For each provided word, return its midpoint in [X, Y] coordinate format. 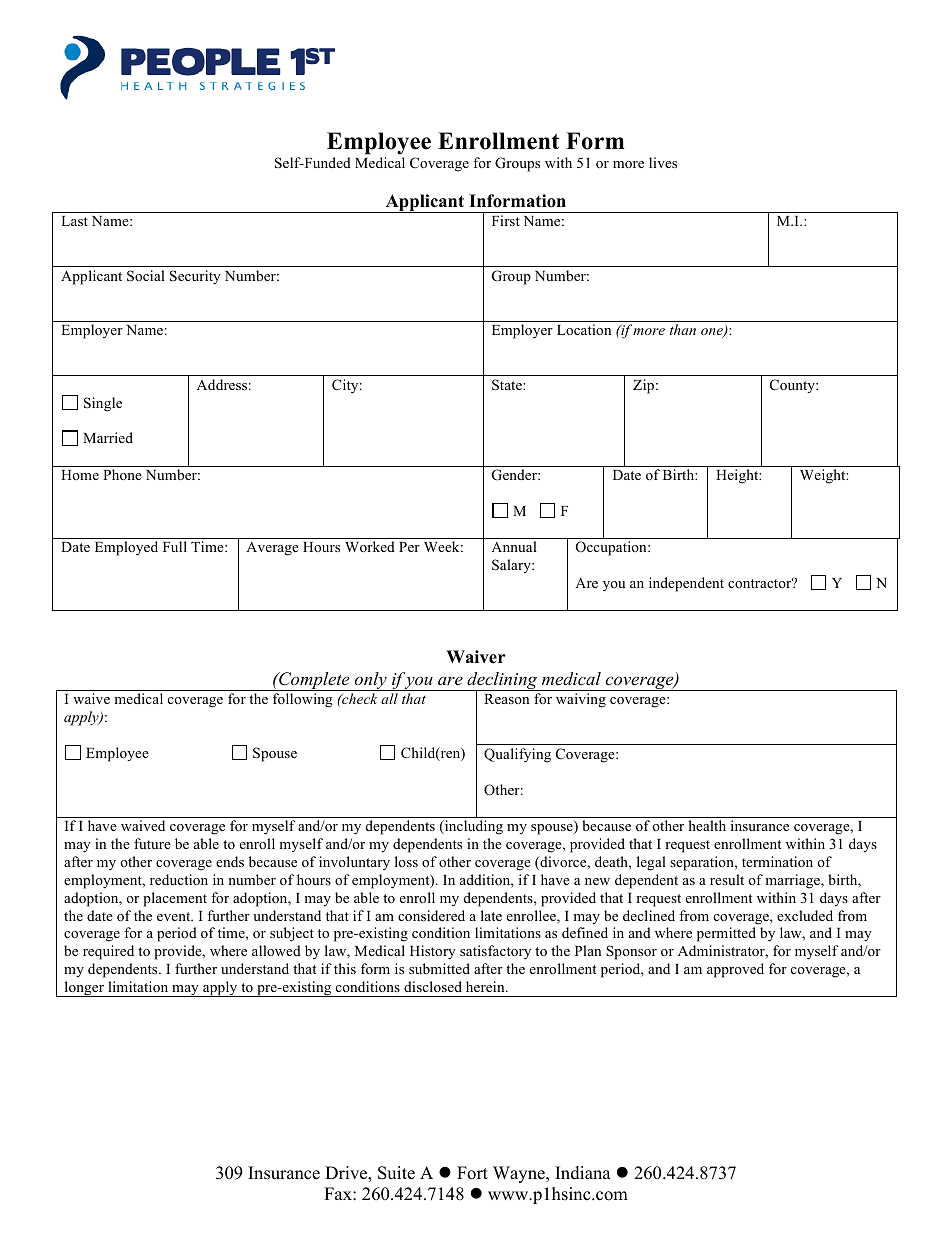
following [303, 700]
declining [502, 682]
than [683, 329]
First [506, 220]
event [175, 916]
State [508, 385]
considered [431, 915]
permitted [726, 934]
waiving [581, 700]
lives [663, 162]
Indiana [583, 1173]
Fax [339, 1193]
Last [74, 221]
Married [108, 437]
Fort [472, 1173]
